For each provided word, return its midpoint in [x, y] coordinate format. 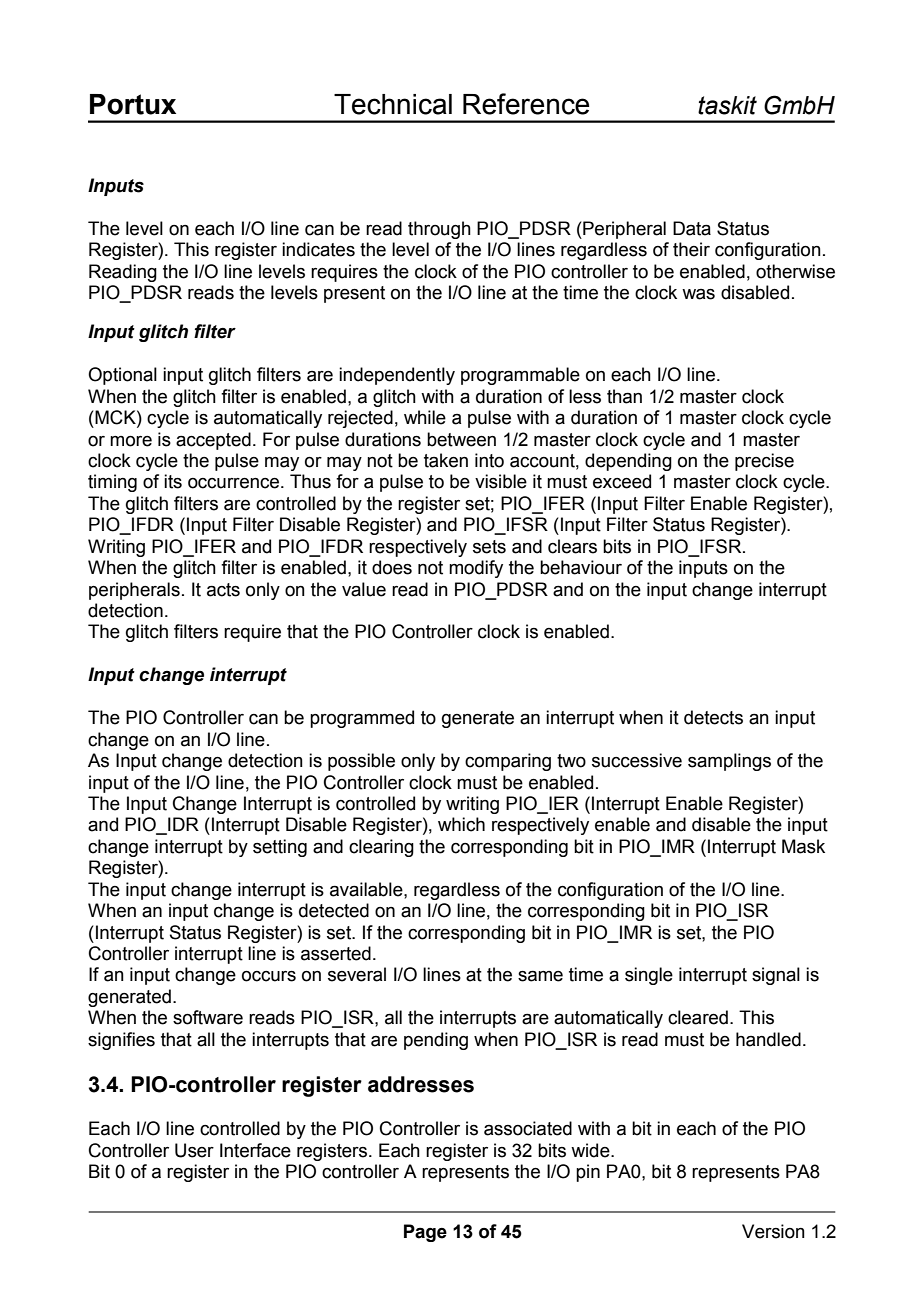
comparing [508, 762]
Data [692, 228]
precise [764, 462]
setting [280, 848]
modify [476, 569]
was [698, 294]
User [194, 1150]
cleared [698, 1017]
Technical [393, 104]
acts [223, 590]
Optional [122, 376]
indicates [318, 249]
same [540, 976]
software [208, 1017]
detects [713, 717]
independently [397, 376]
